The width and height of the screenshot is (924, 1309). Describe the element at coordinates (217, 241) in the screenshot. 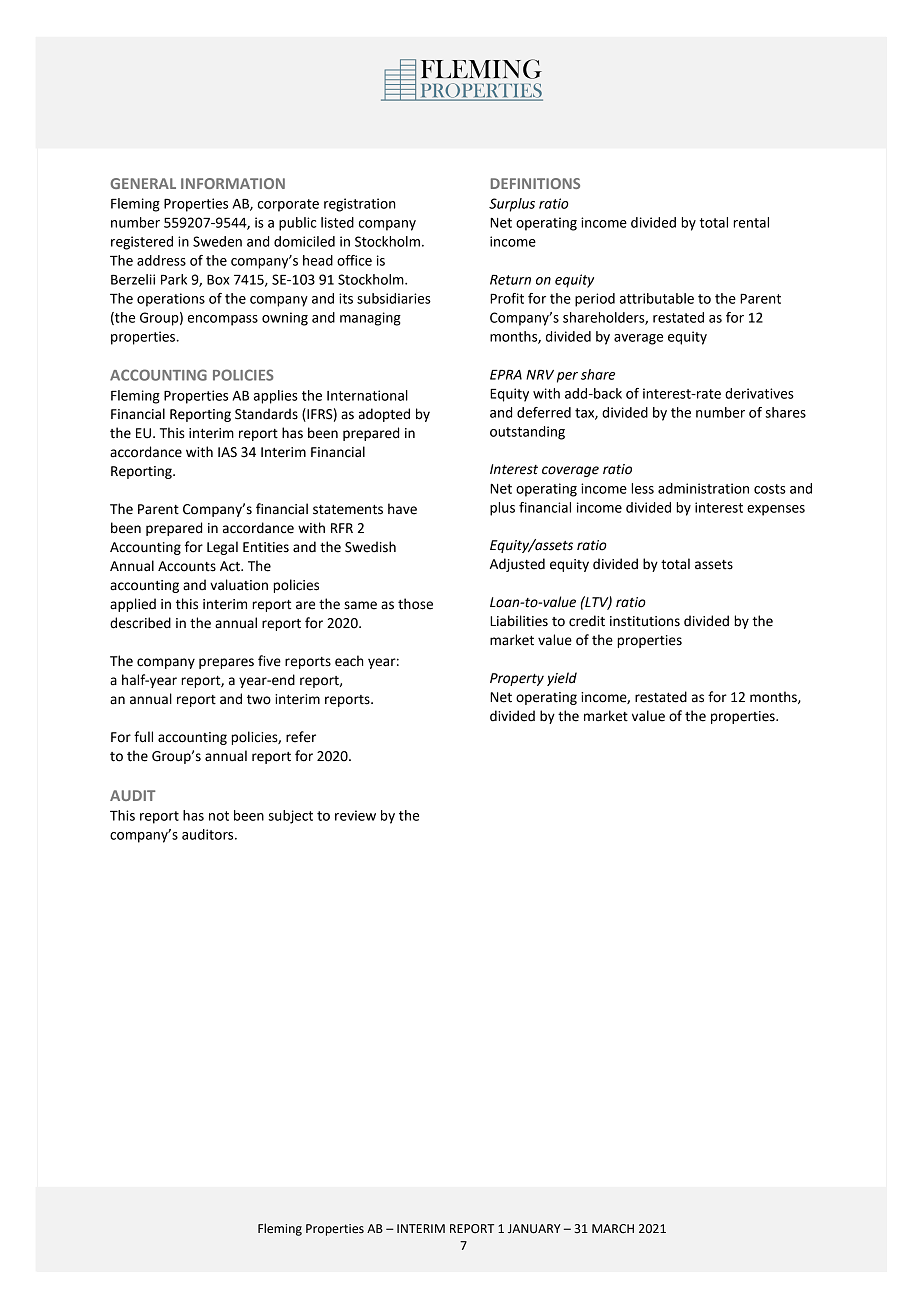

I see `Sweden` at that location.
